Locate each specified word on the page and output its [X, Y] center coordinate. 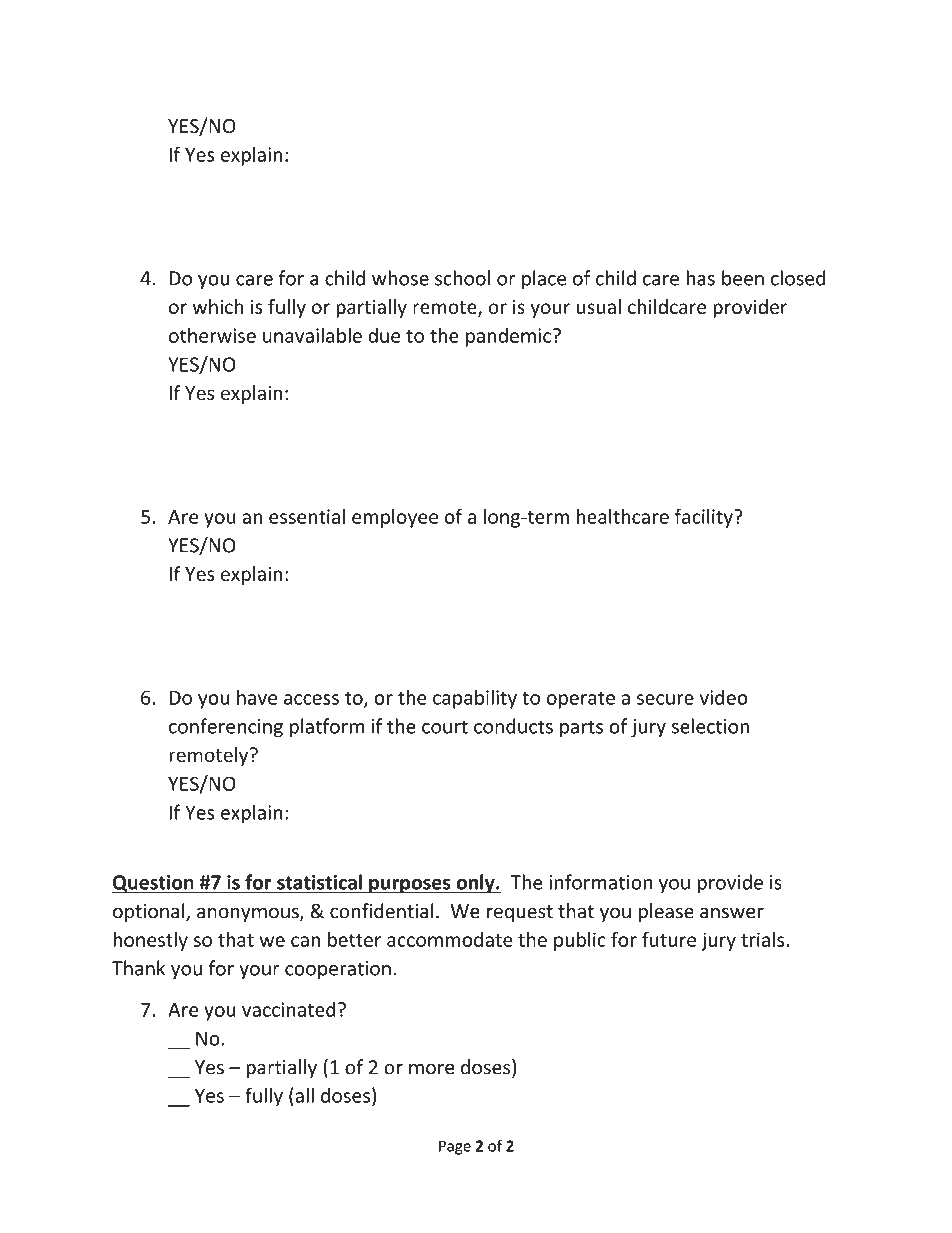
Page [455, 1147]
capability [475, 699]
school [462, 278]
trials [764, 939]
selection [710, 726]
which [218, 306]
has [700, 278]
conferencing [226, 728]
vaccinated [289, 1009]
